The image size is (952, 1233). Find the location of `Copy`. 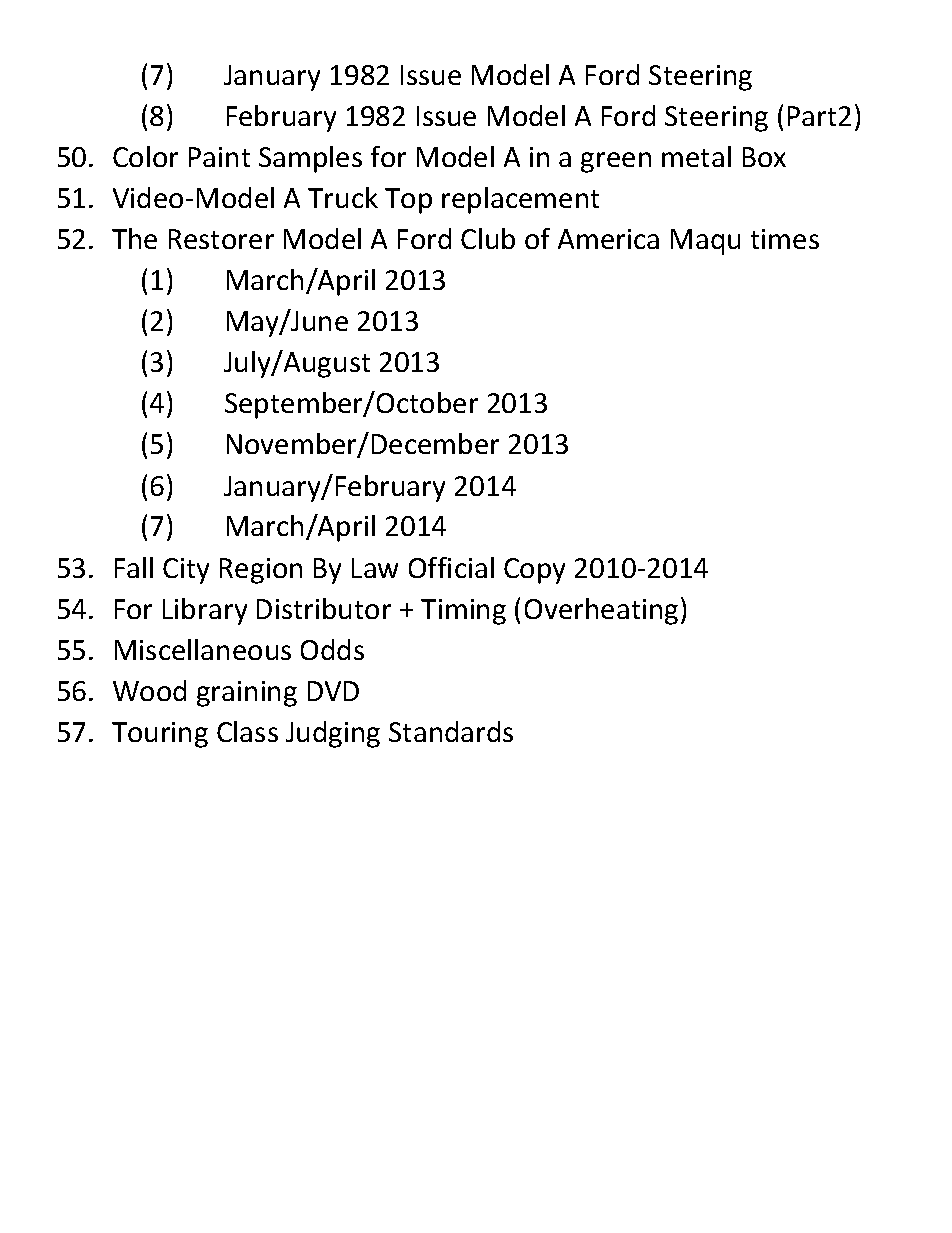

Copy is located at coordinates (534, 571).
